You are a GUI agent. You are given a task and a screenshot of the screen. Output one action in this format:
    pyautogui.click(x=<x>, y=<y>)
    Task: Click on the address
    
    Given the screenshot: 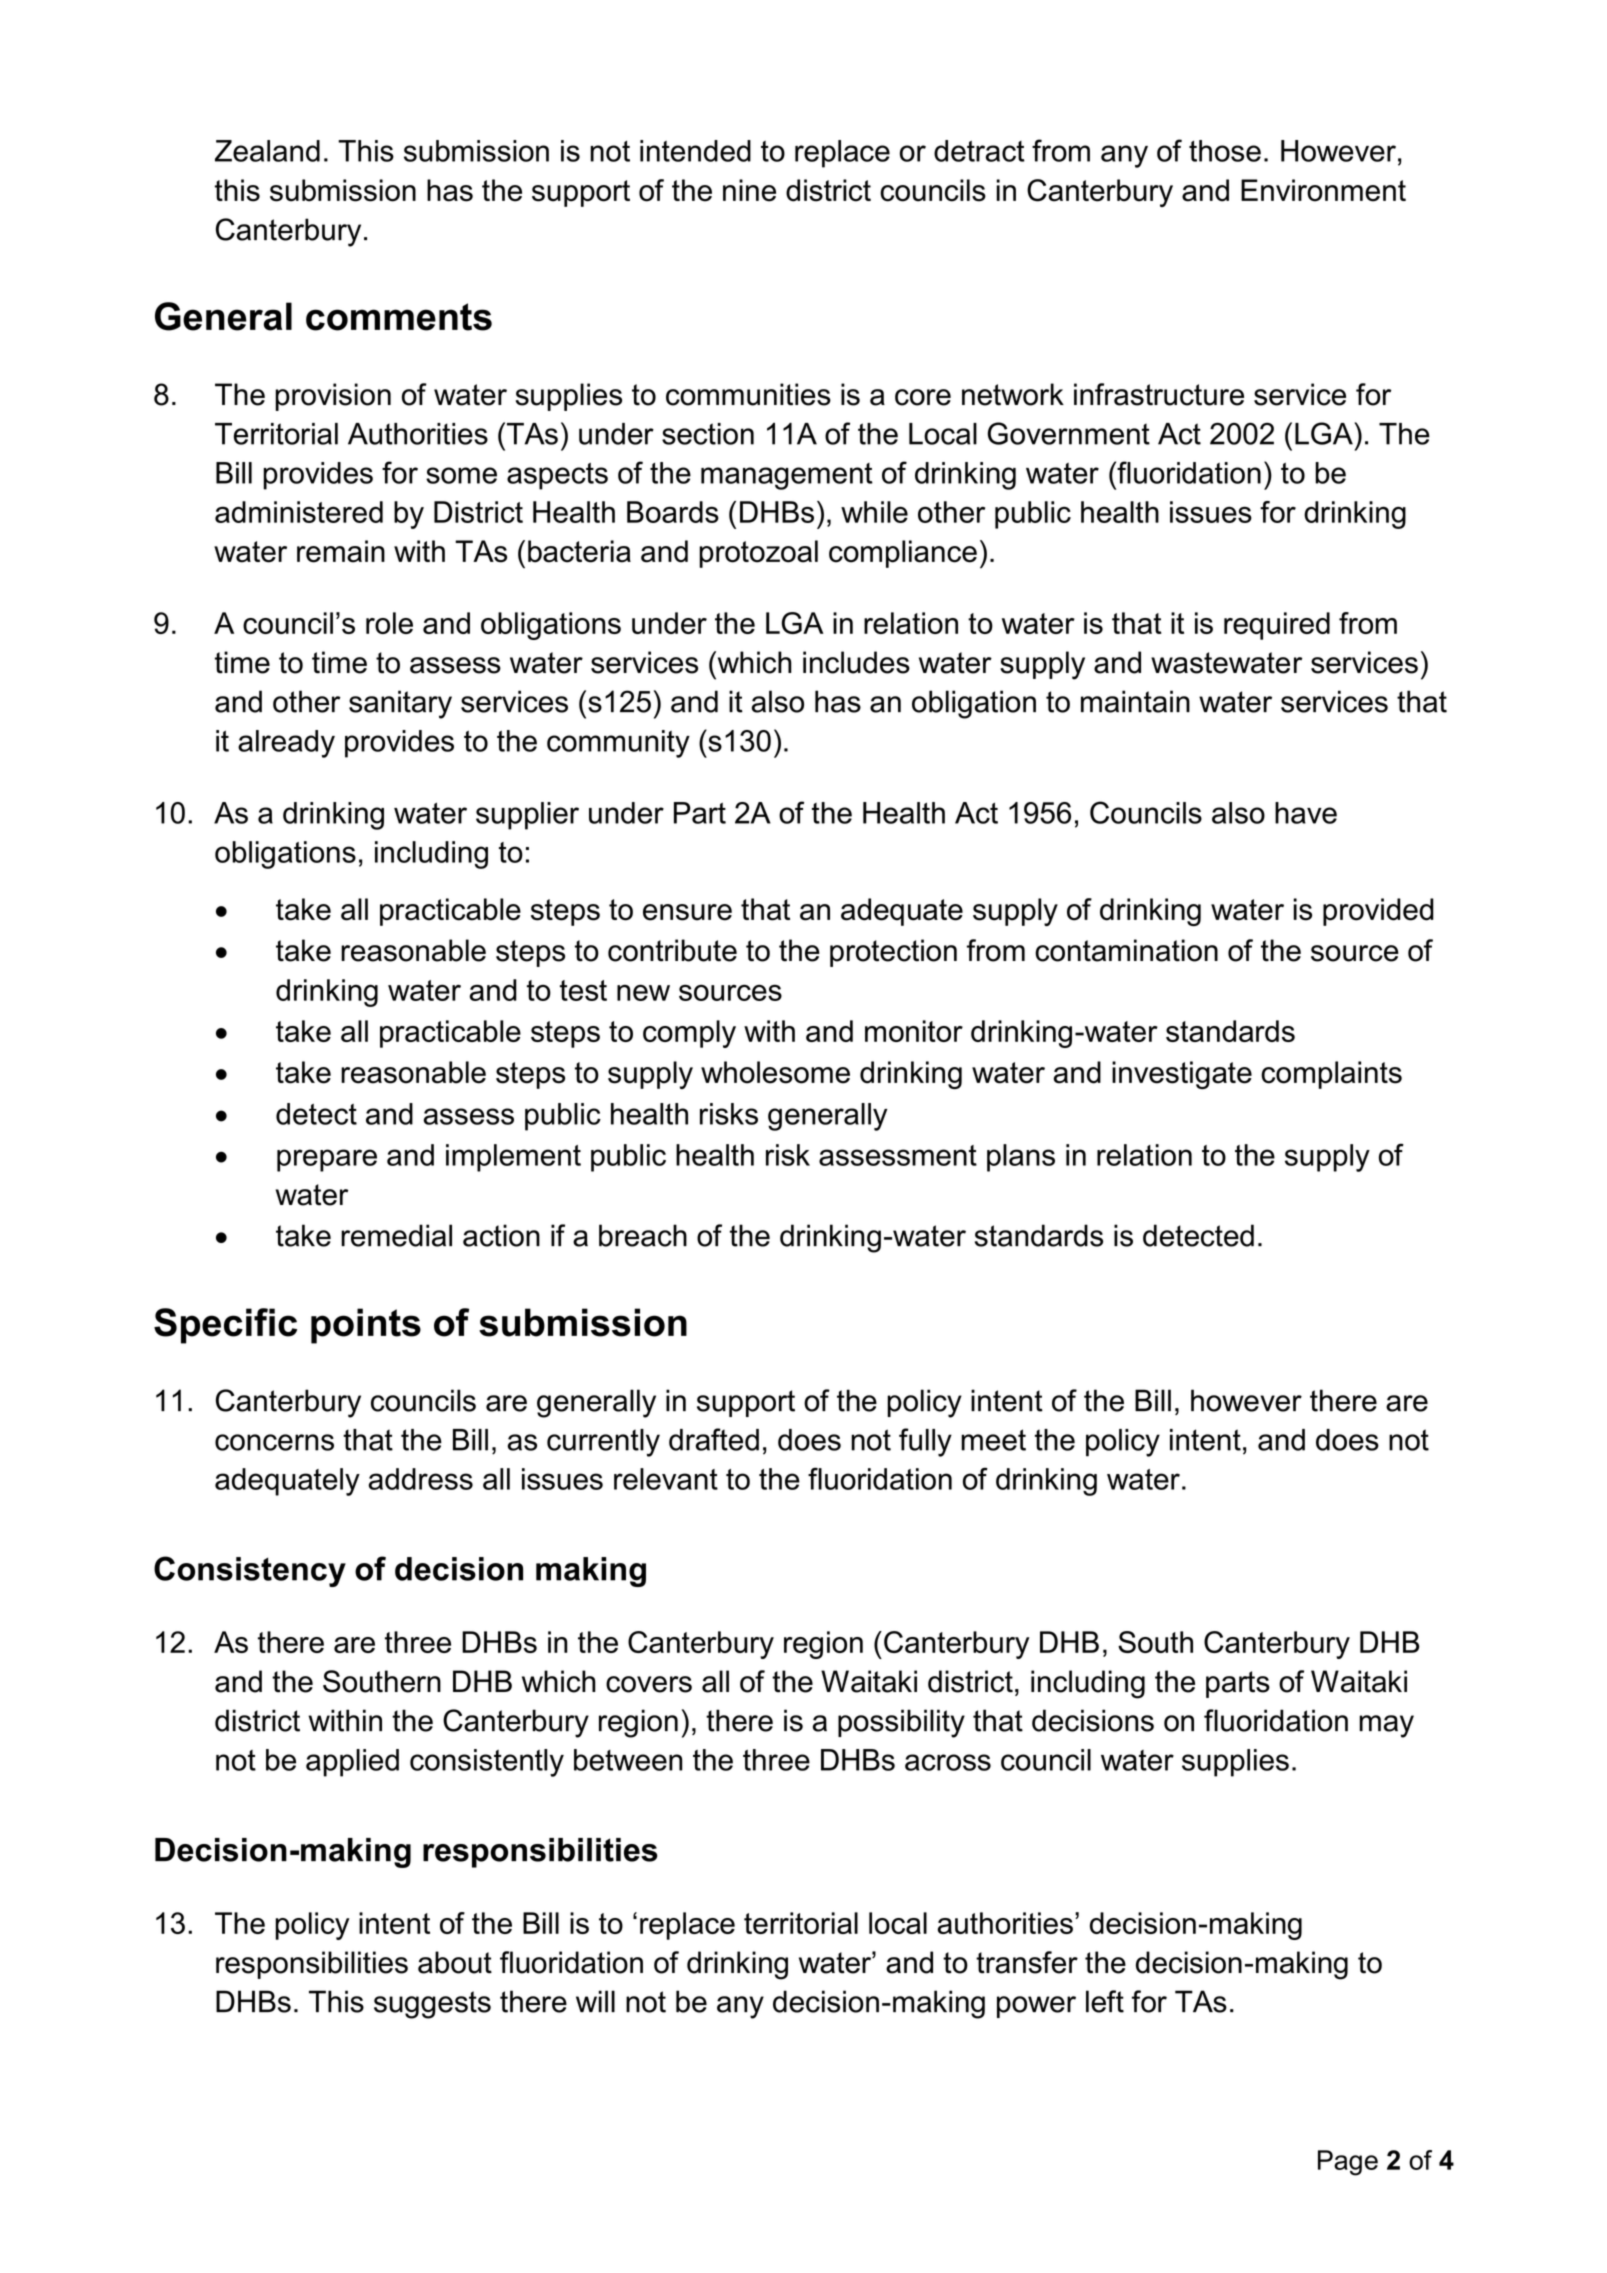 What is the action you would take?
    pyautogui.click(x=420, y=1479)
